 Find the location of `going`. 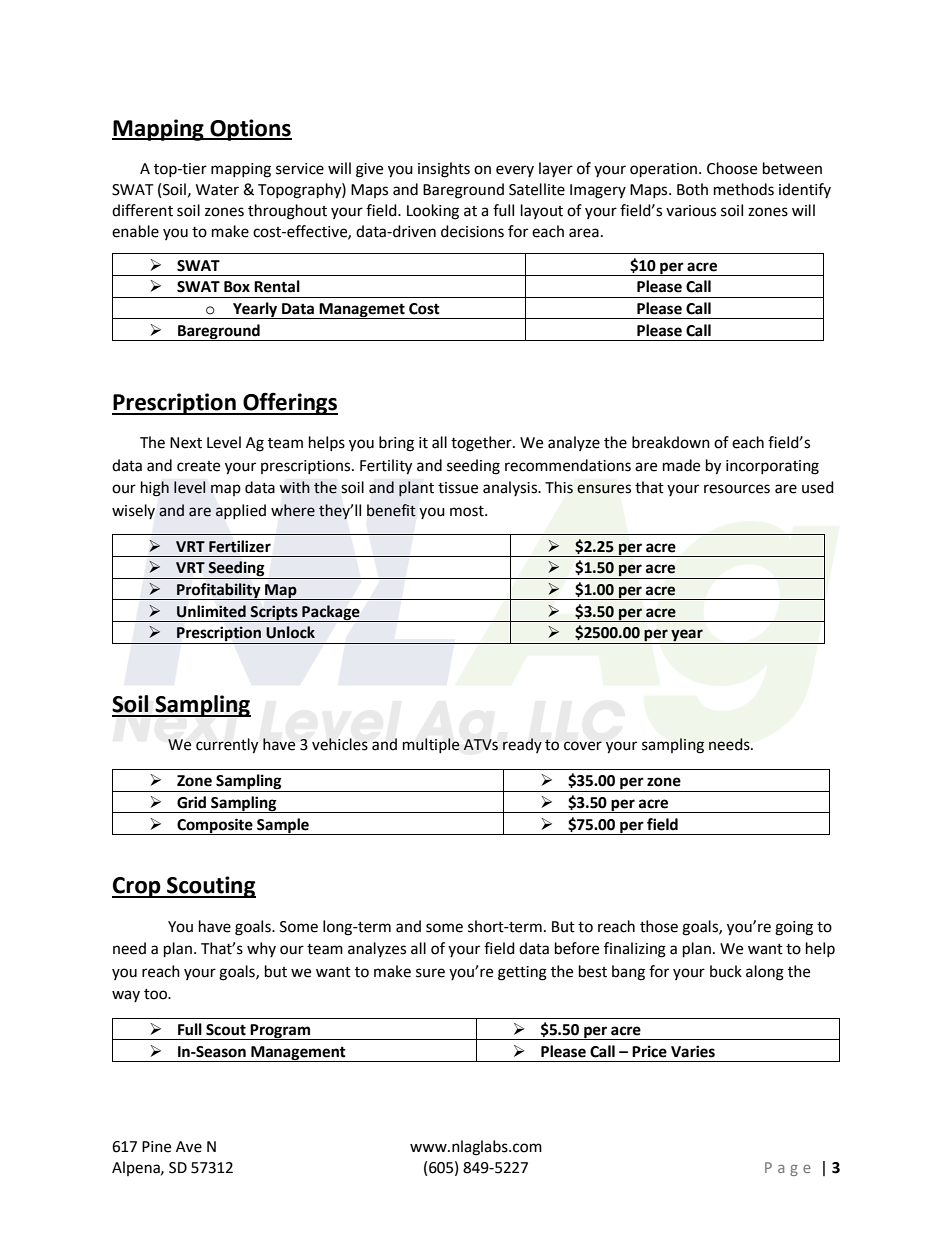

going is located at coordinates (794, 928).
